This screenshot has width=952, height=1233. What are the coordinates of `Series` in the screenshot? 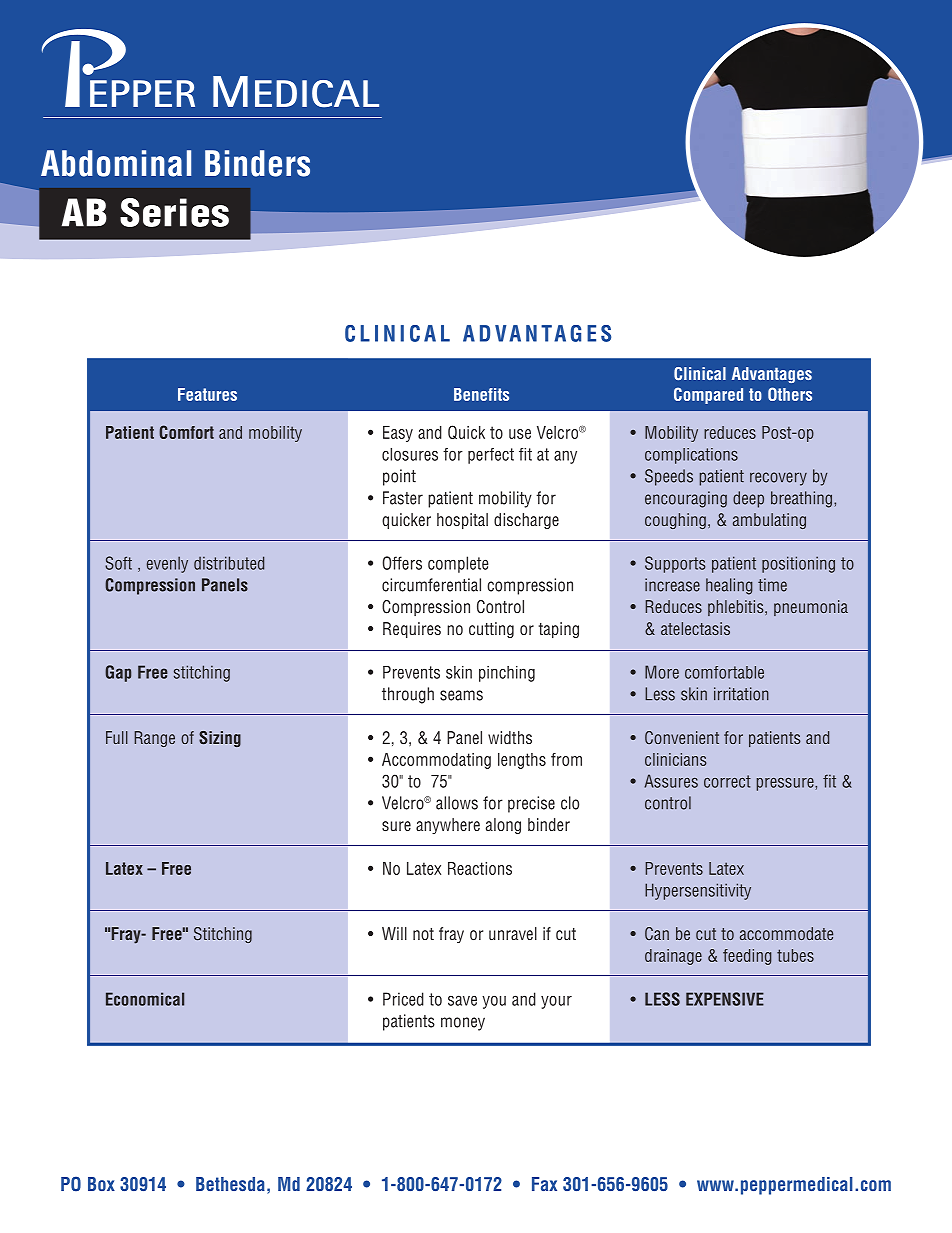 It's located at (174, 212).
